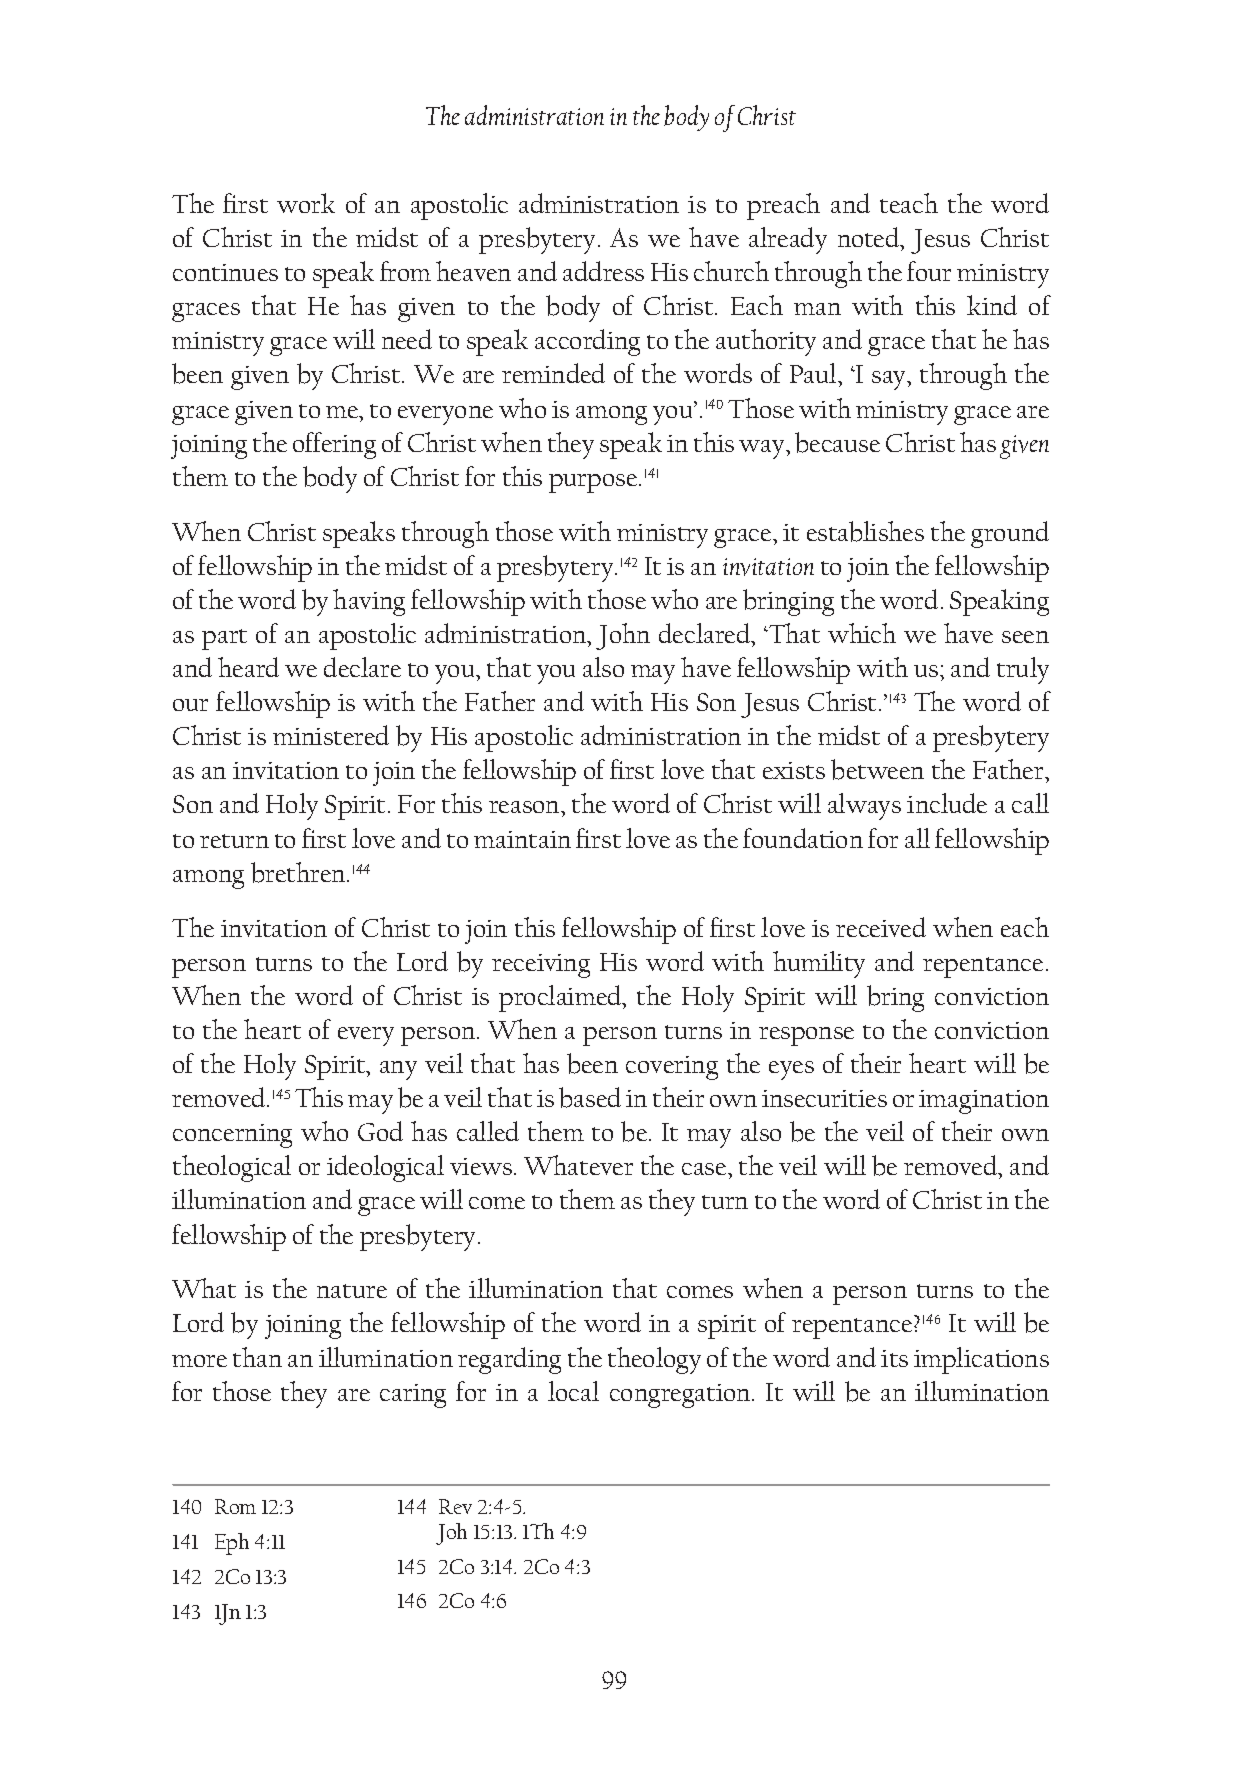 This page has width=1257, height=1775. Describe the element at coordinates (306, 203) in the page. I see `work` at that location.
